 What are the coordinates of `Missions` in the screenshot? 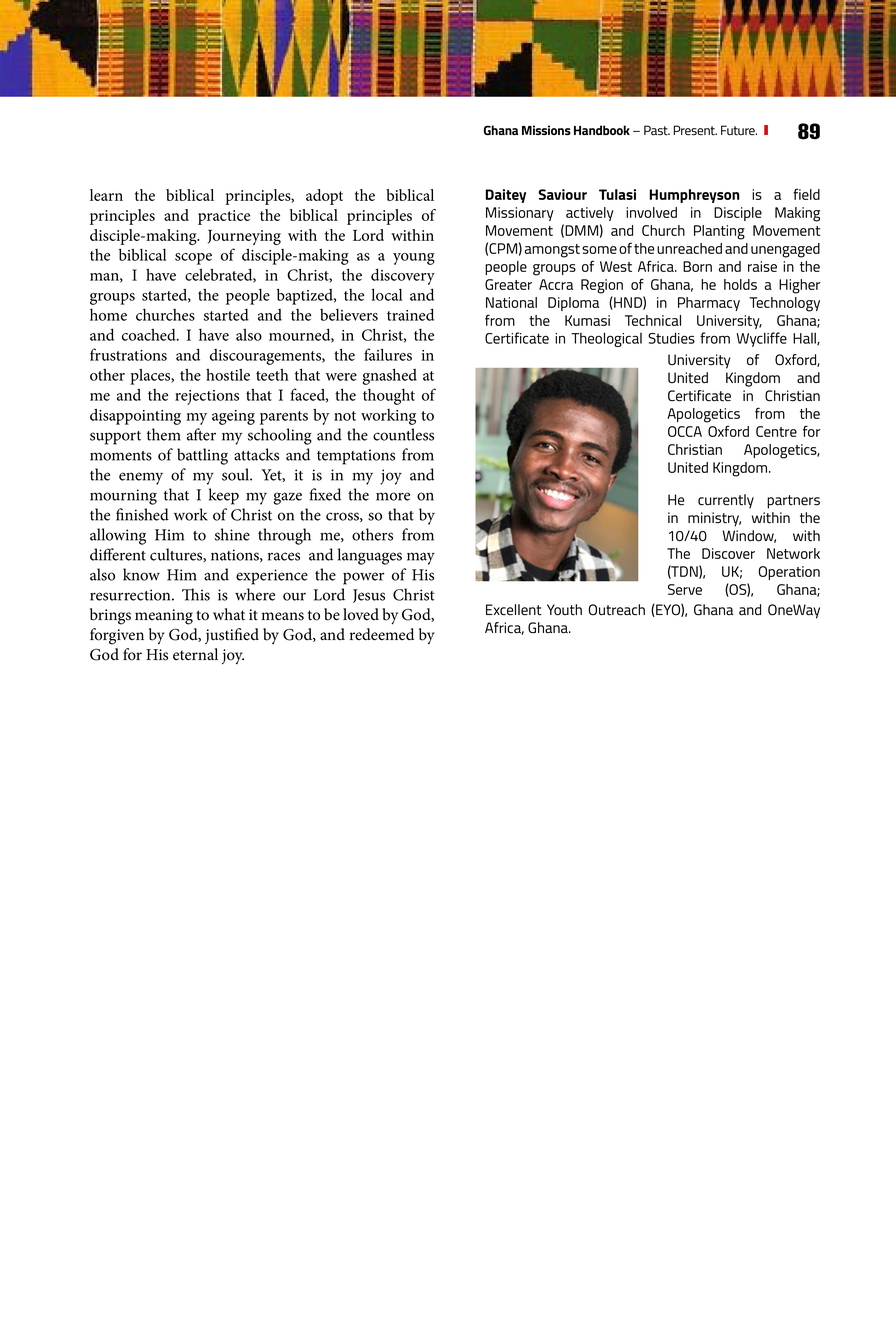 It's located at (546, 130).
